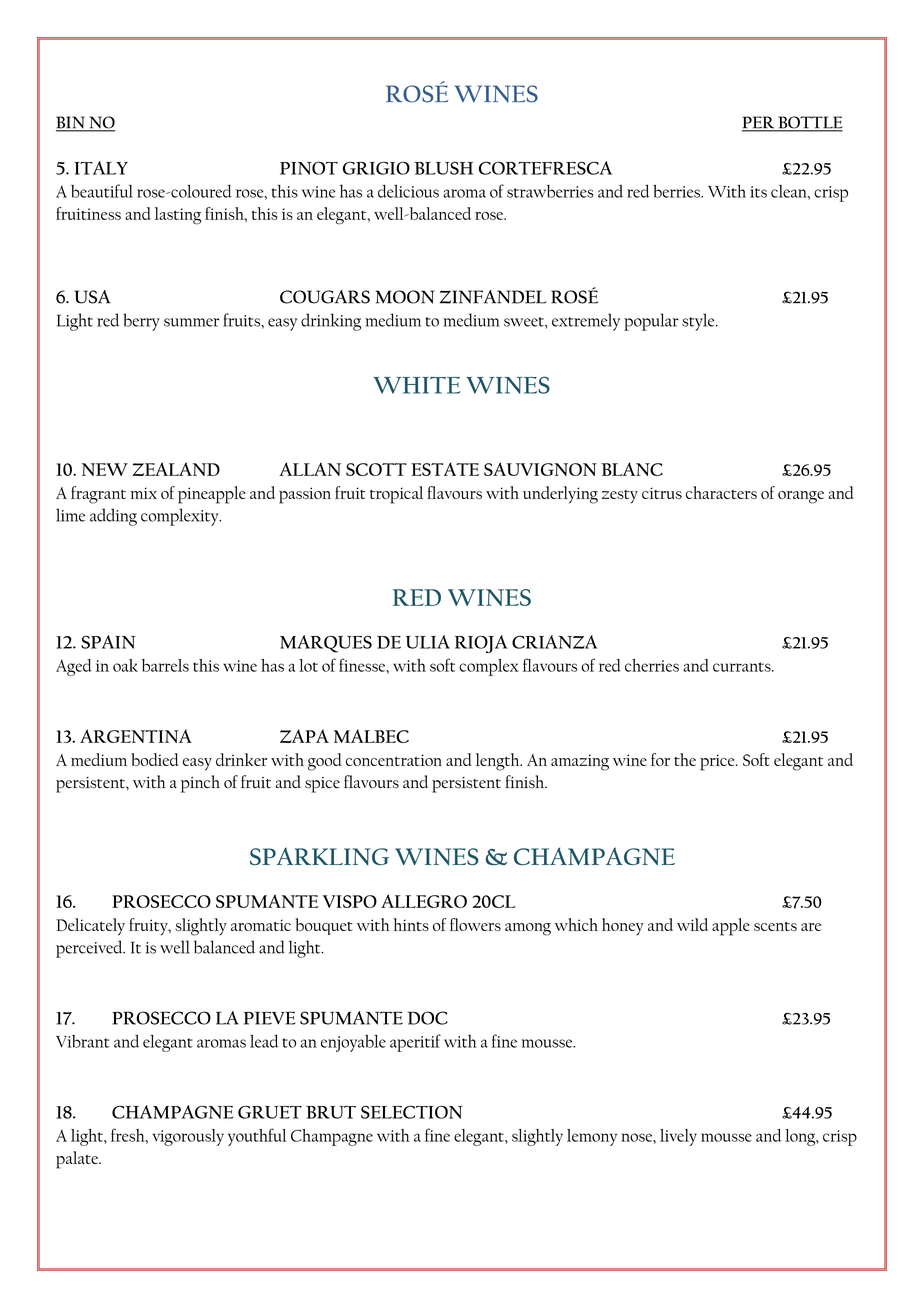  I want to click on BLUSH, so click(443, 168).
